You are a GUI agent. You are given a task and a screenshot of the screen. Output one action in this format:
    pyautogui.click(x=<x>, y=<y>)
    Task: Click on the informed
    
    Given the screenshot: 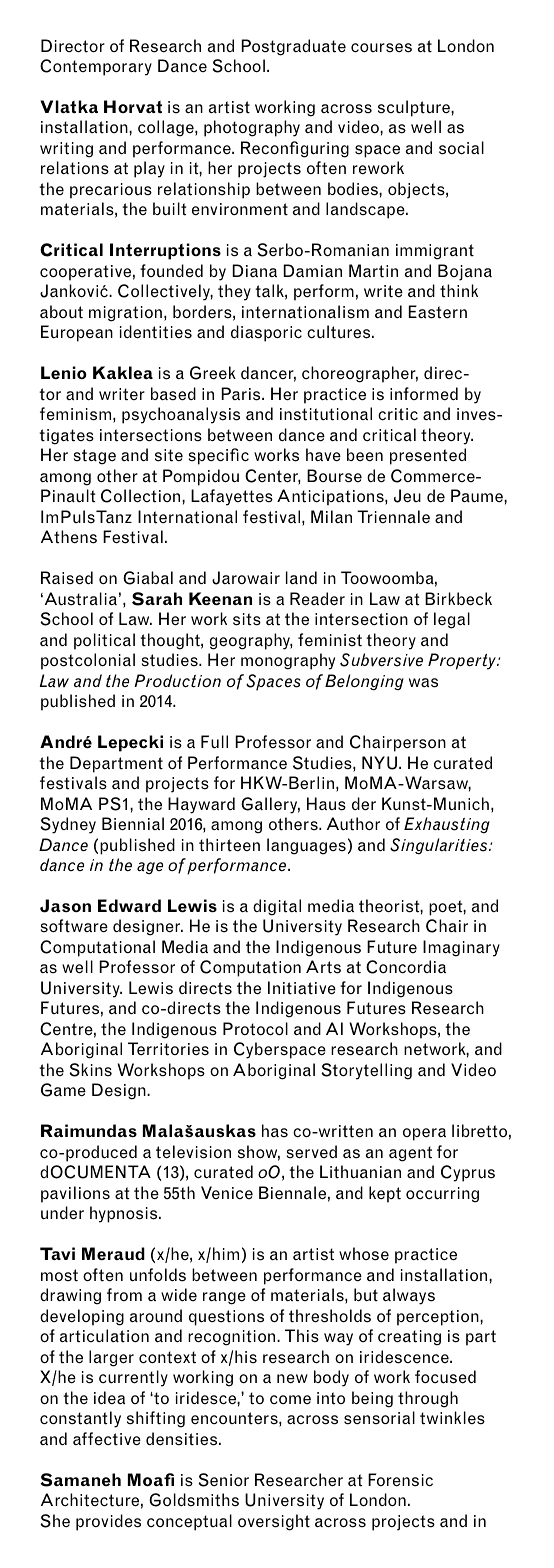 What is the action you would take?
    pyautogui.click(x=424, y=394)
